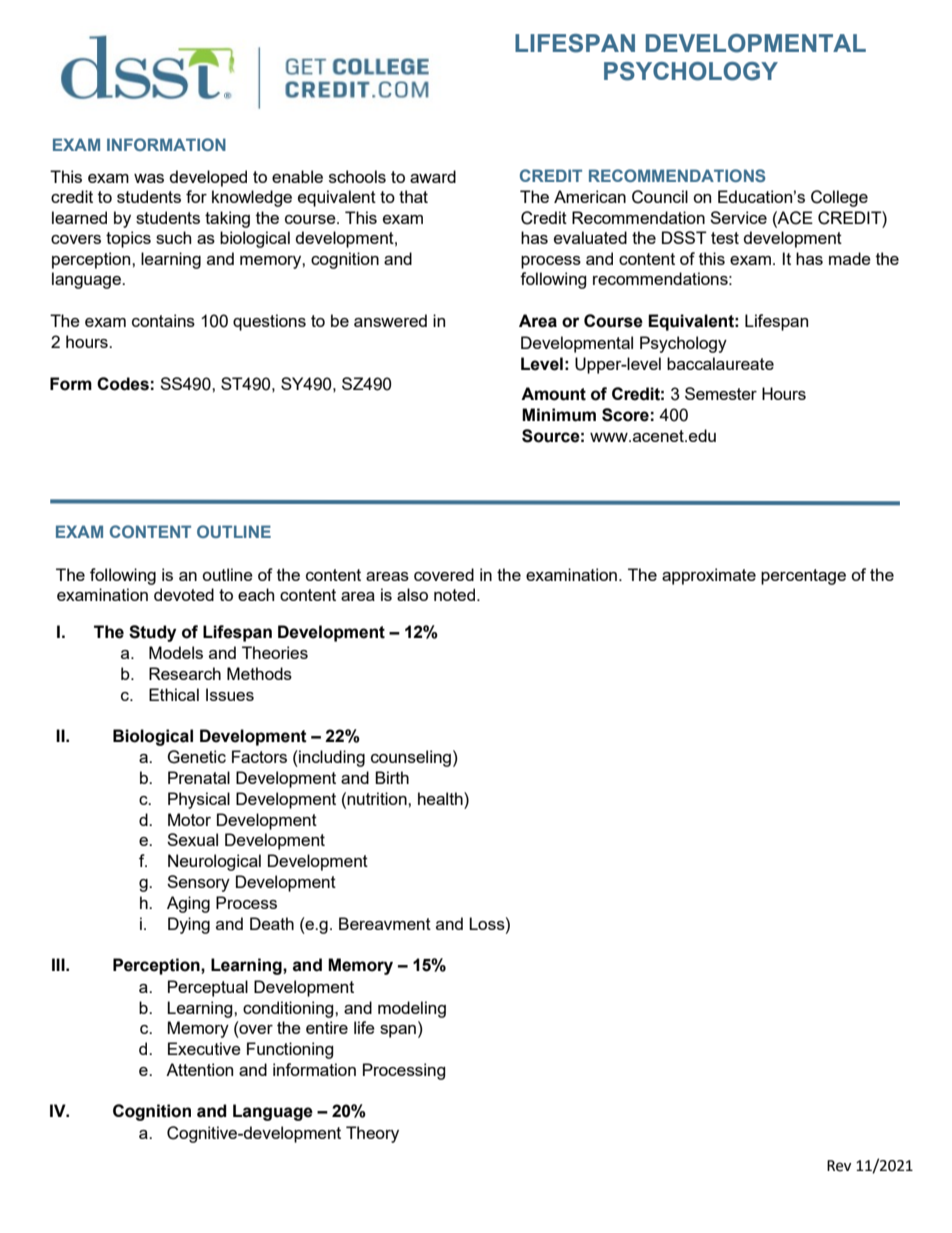 The height and width of the document is (1233, 952). I want to click on such, so click(173, 237).
